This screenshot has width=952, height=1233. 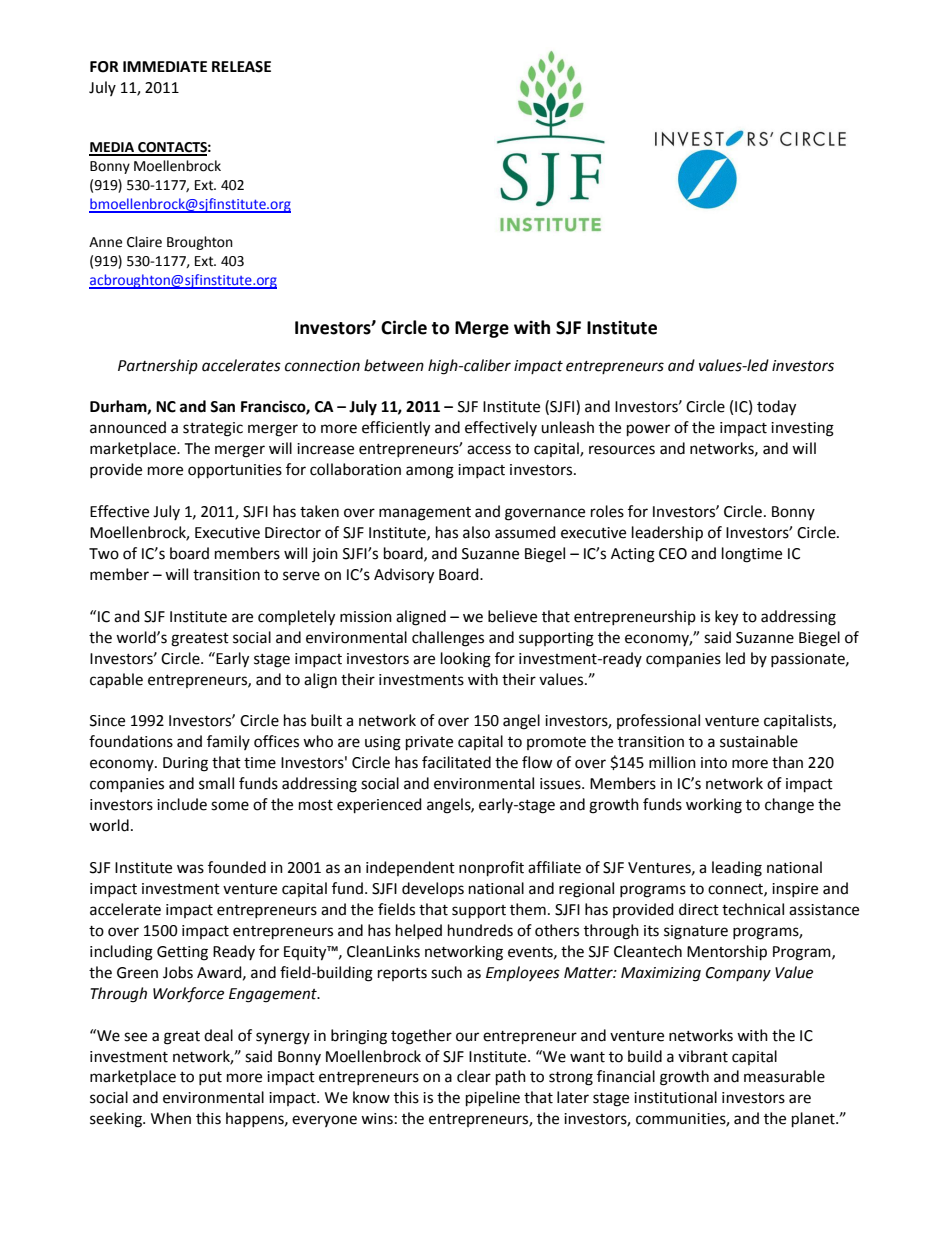 What do you see at coordinates (185, 764) in the screenshot?
I see `During` at bounding box center [185, 764].
